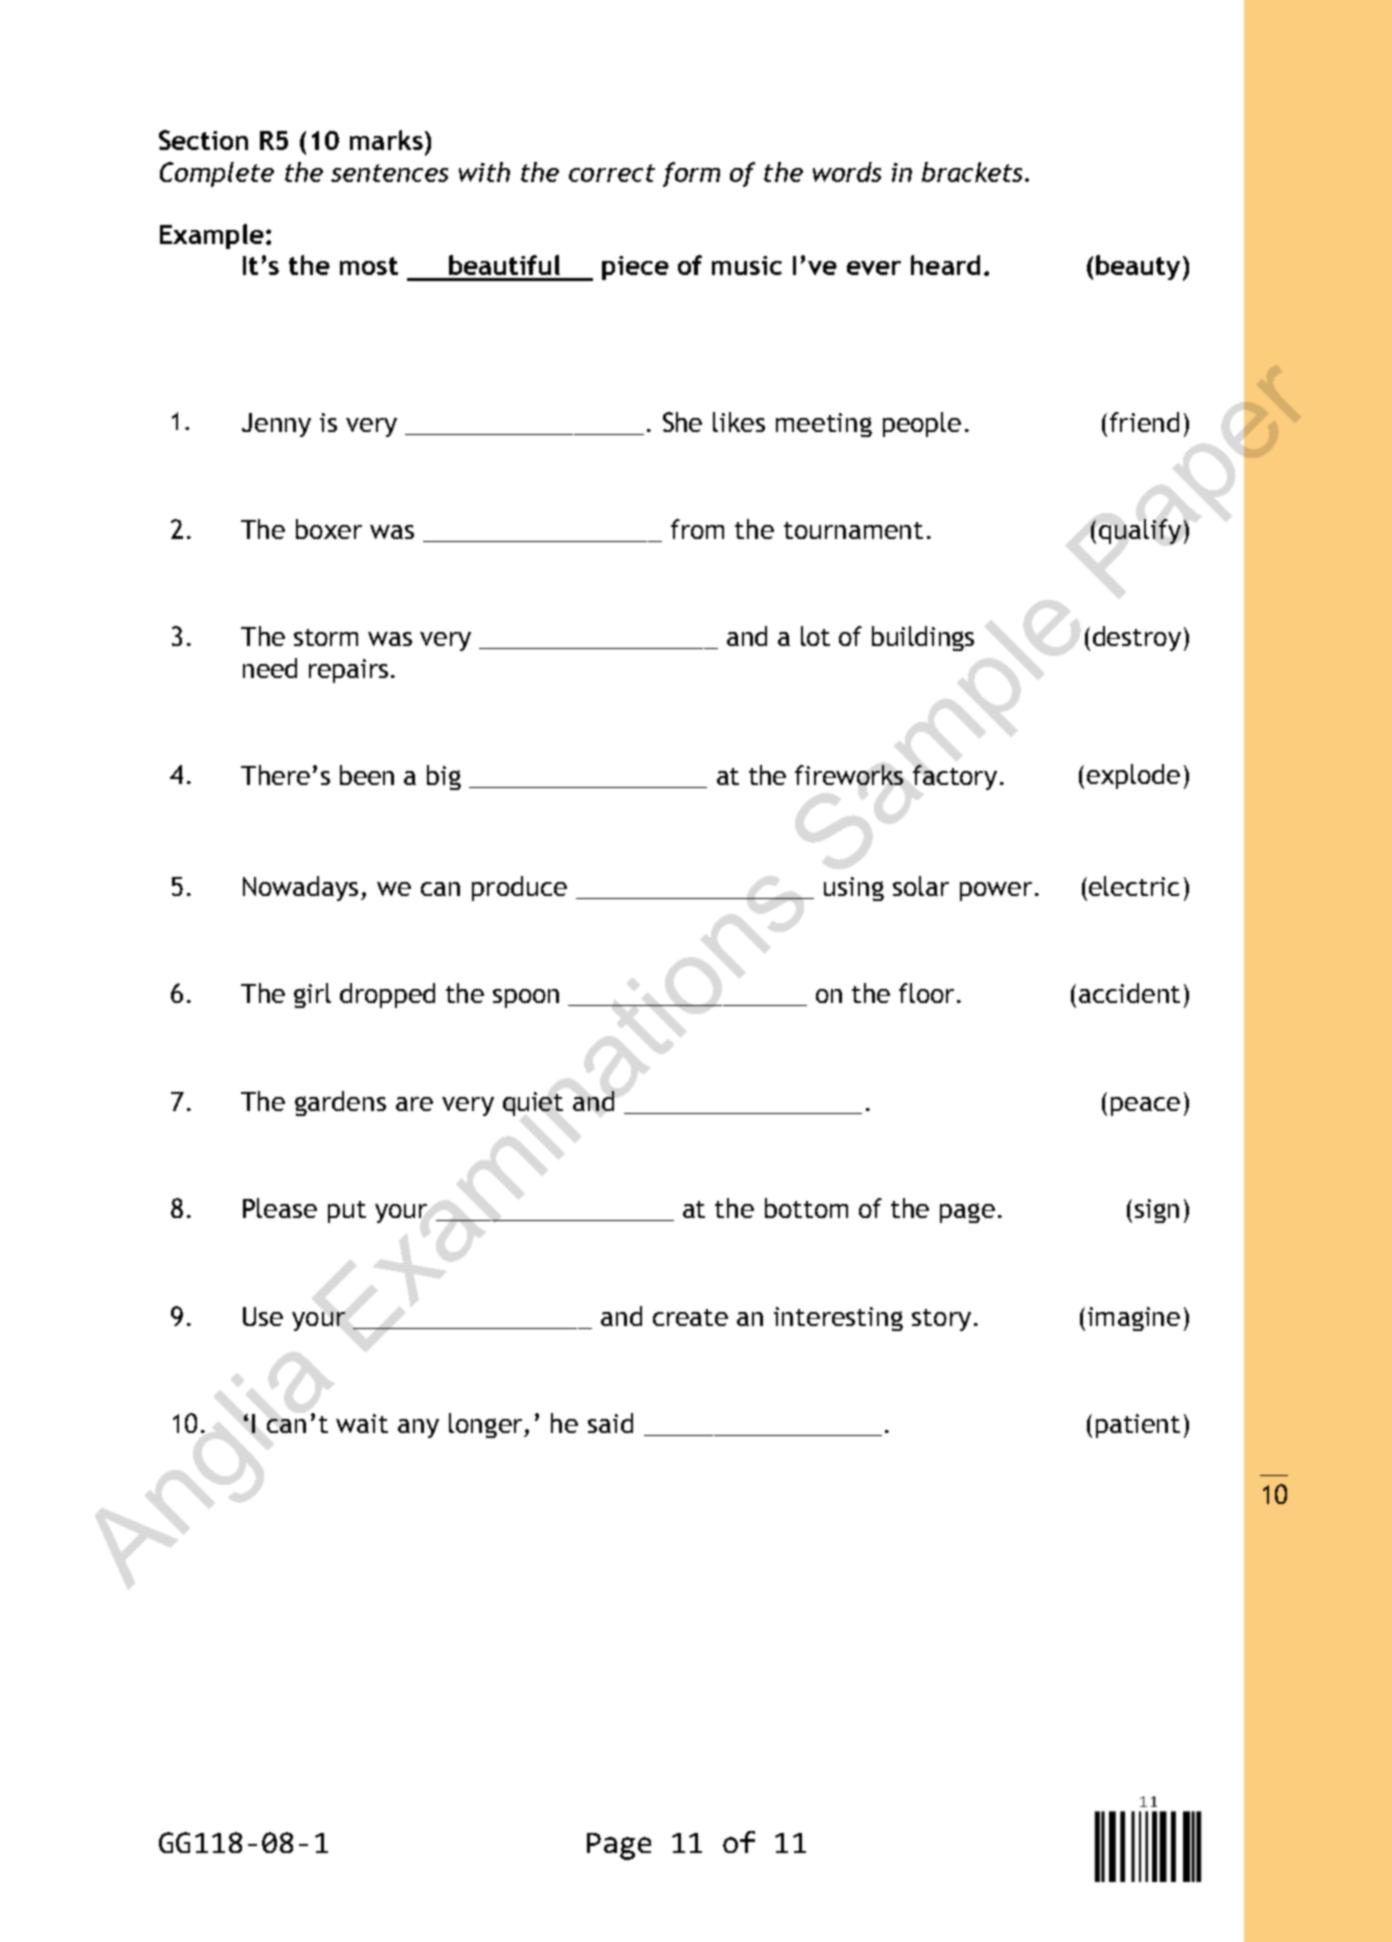 The width and height of the screenshot is (1392, 1942). Describe the element at coordinates (367, 775) in the screenshot. I see `been` at that location.
